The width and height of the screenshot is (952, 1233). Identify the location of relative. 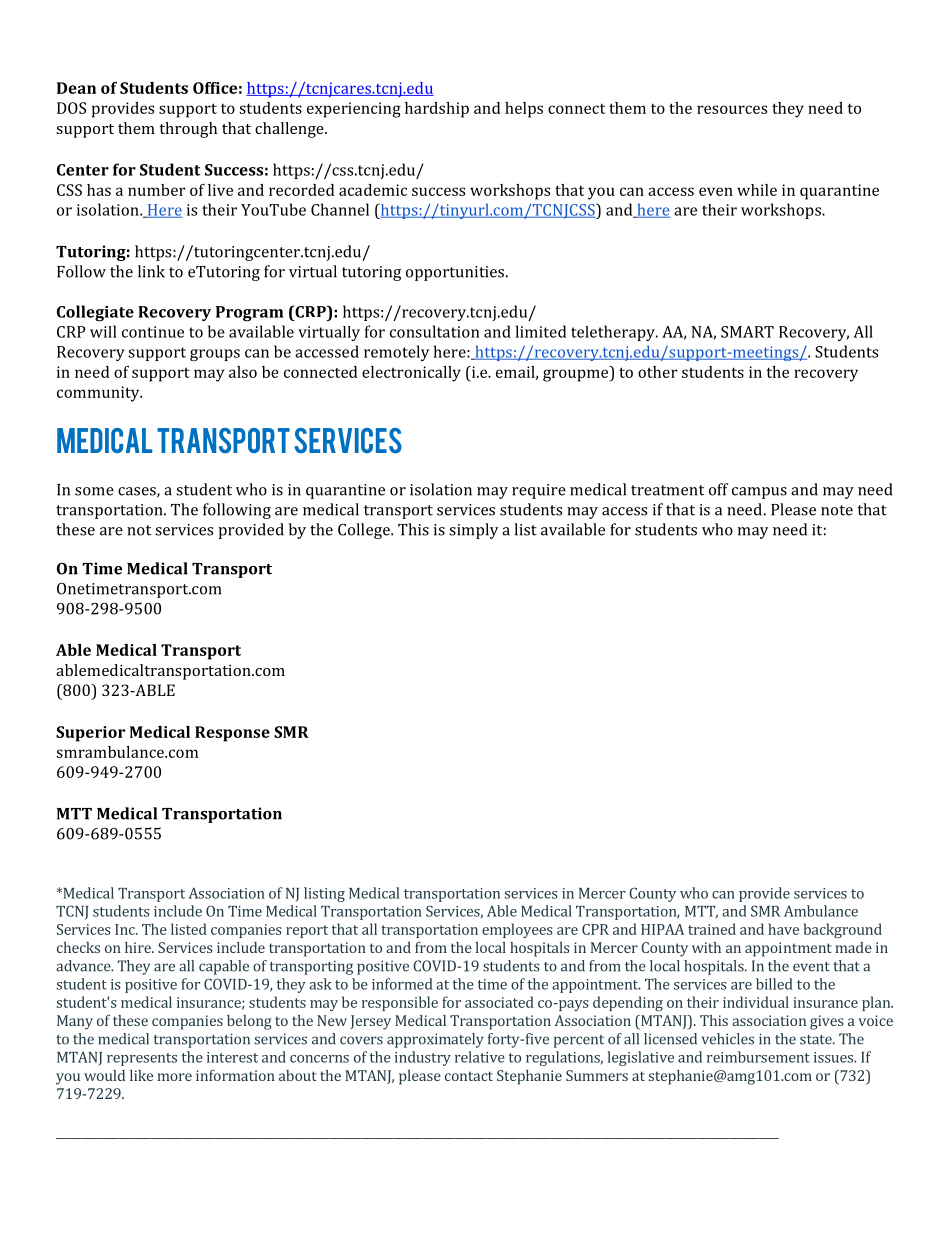
(480, 1057).
